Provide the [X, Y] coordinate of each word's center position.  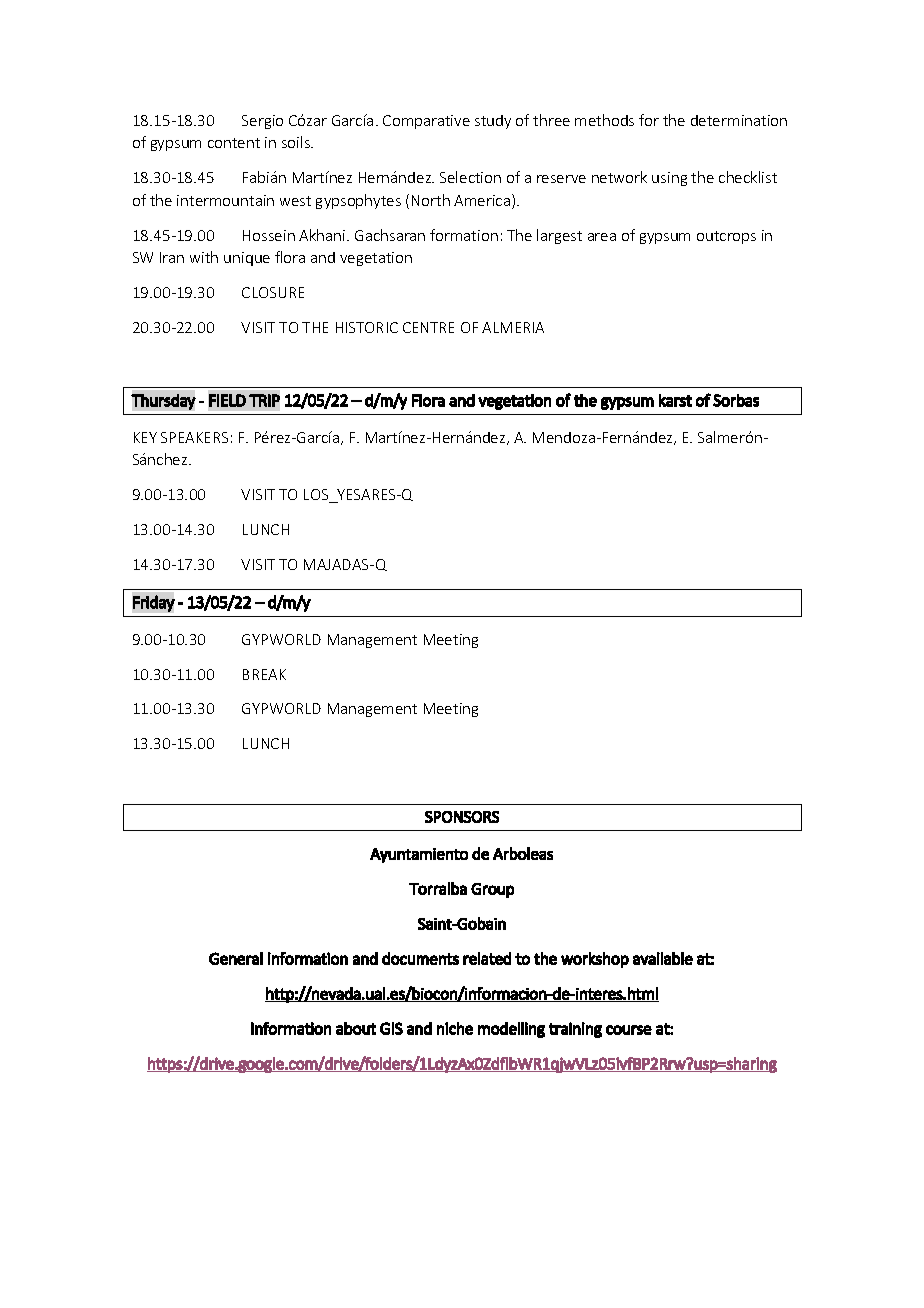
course [629, 1030]
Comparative [426, 122]
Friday [154, 603]
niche [455, 1028]
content [234, 143]
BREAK [264, 674]
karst [675, 400]
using [669, 179]
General [236, 958]
